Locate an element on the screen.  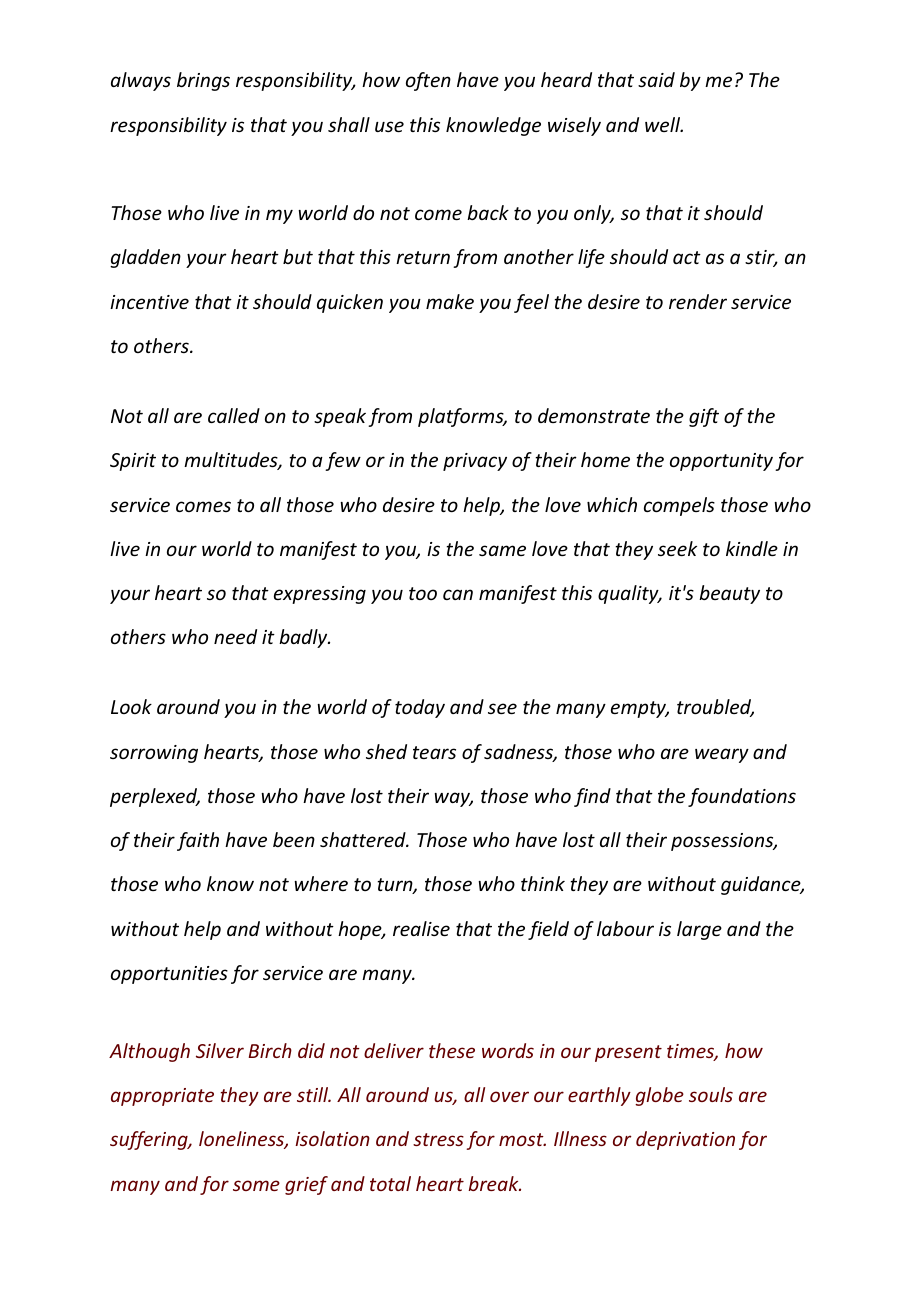
can is located at coordinates (458, 594).
